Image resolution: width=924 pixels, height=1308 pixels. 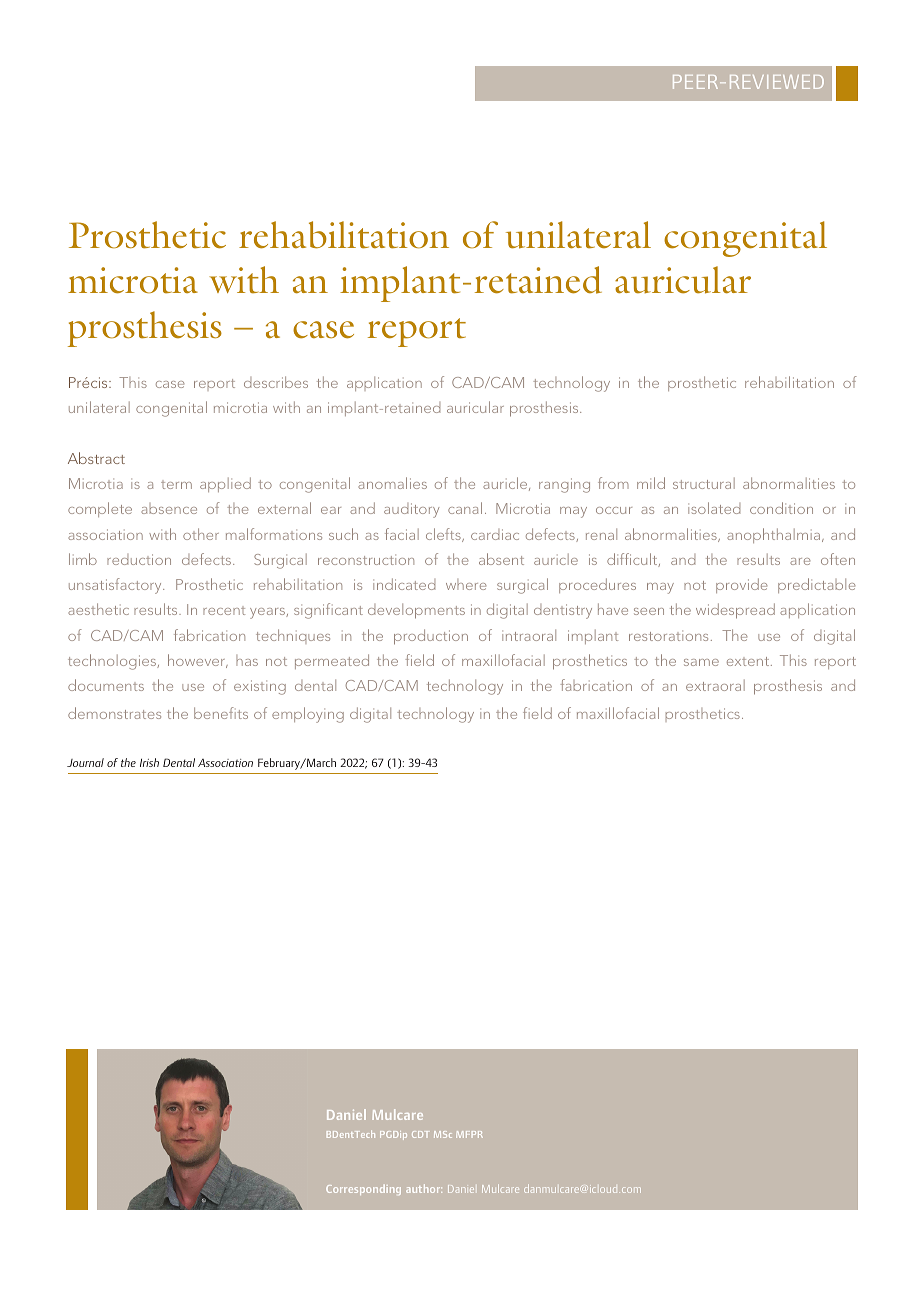 What do you see at coordinates (424, 1188) in the screenshot?
I see `author` at bounding box center [424, 1188].
